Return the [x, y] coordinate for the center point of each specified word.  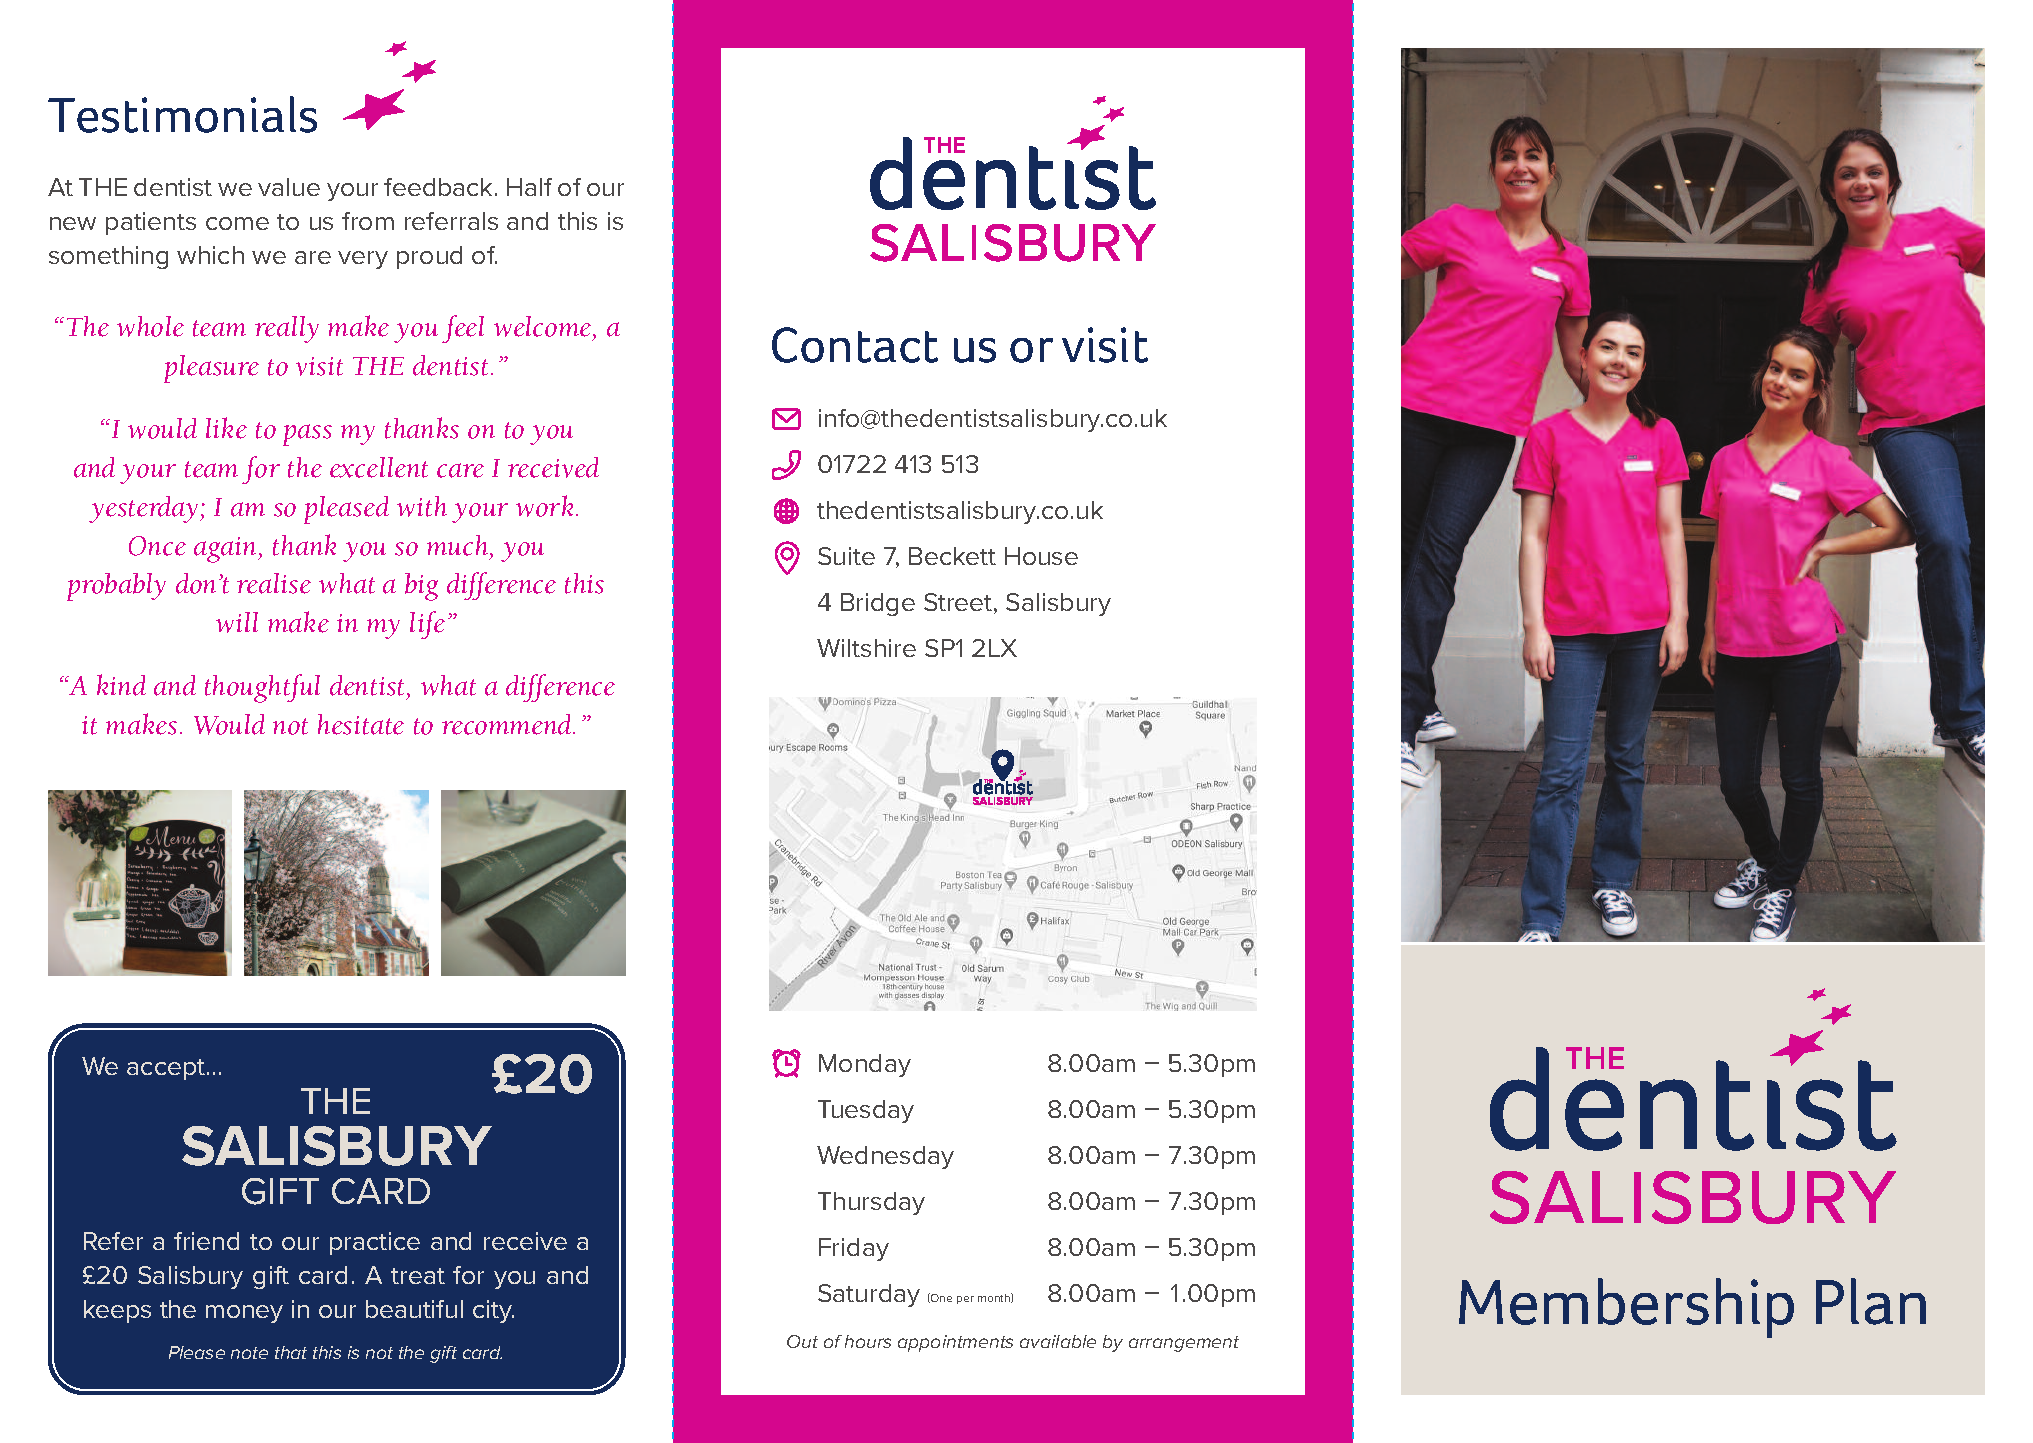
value [289, 187]
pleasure [211, 369]
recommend [508, 724]
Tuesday [866, 1111]
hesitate [361, 724]
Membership [1626, 1308]
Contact [855, 345]
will [237, 622]
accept [167, 1069]
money [244, 1314]
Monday [865, 1065]
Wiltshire [866, 648]
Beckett [952, 556]
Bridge [878, 604]
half [529, 187]
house [1041, 556]
